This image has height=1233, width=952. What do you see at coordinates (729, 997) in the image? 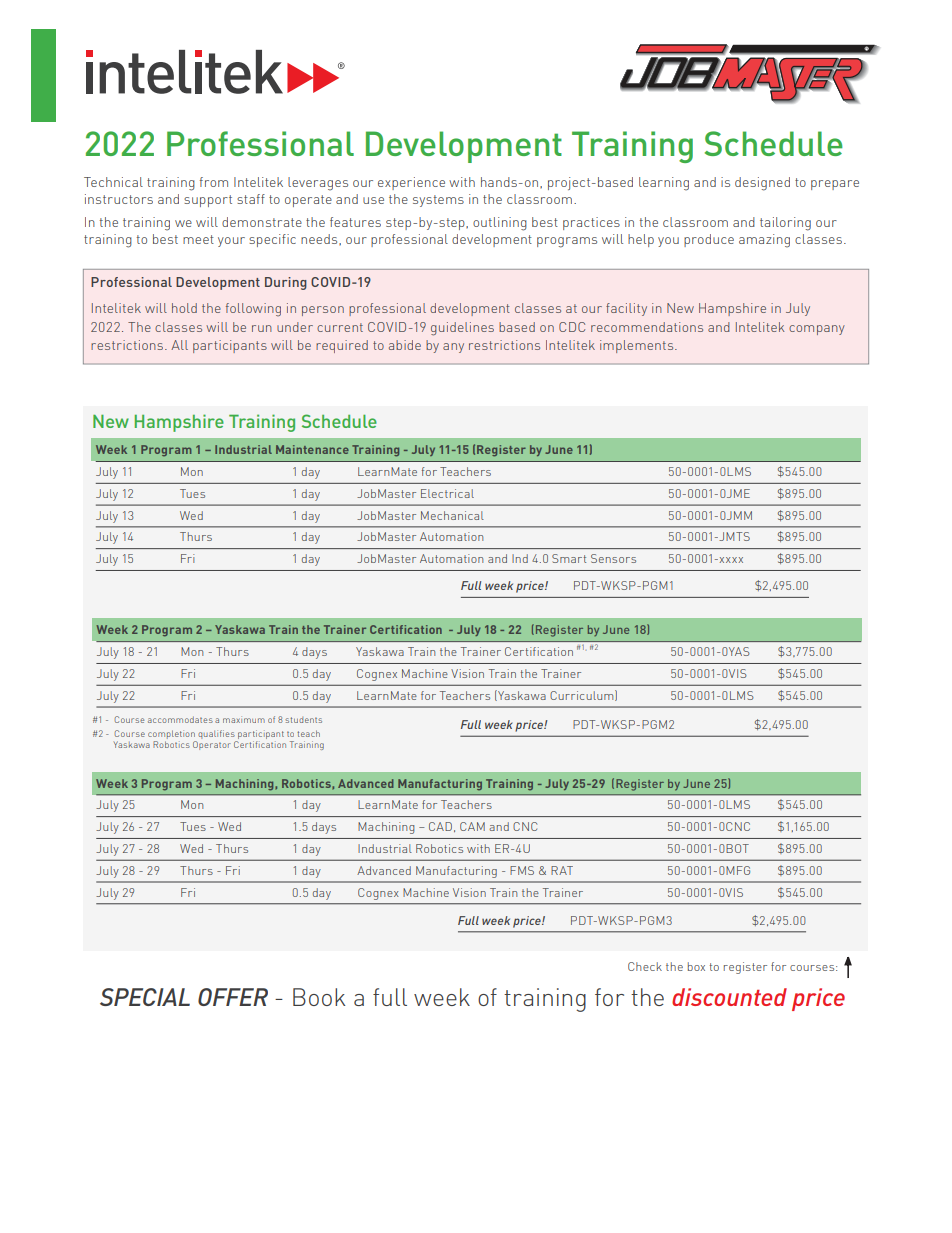
I see `discounted` at bounding box center [729, 997].
